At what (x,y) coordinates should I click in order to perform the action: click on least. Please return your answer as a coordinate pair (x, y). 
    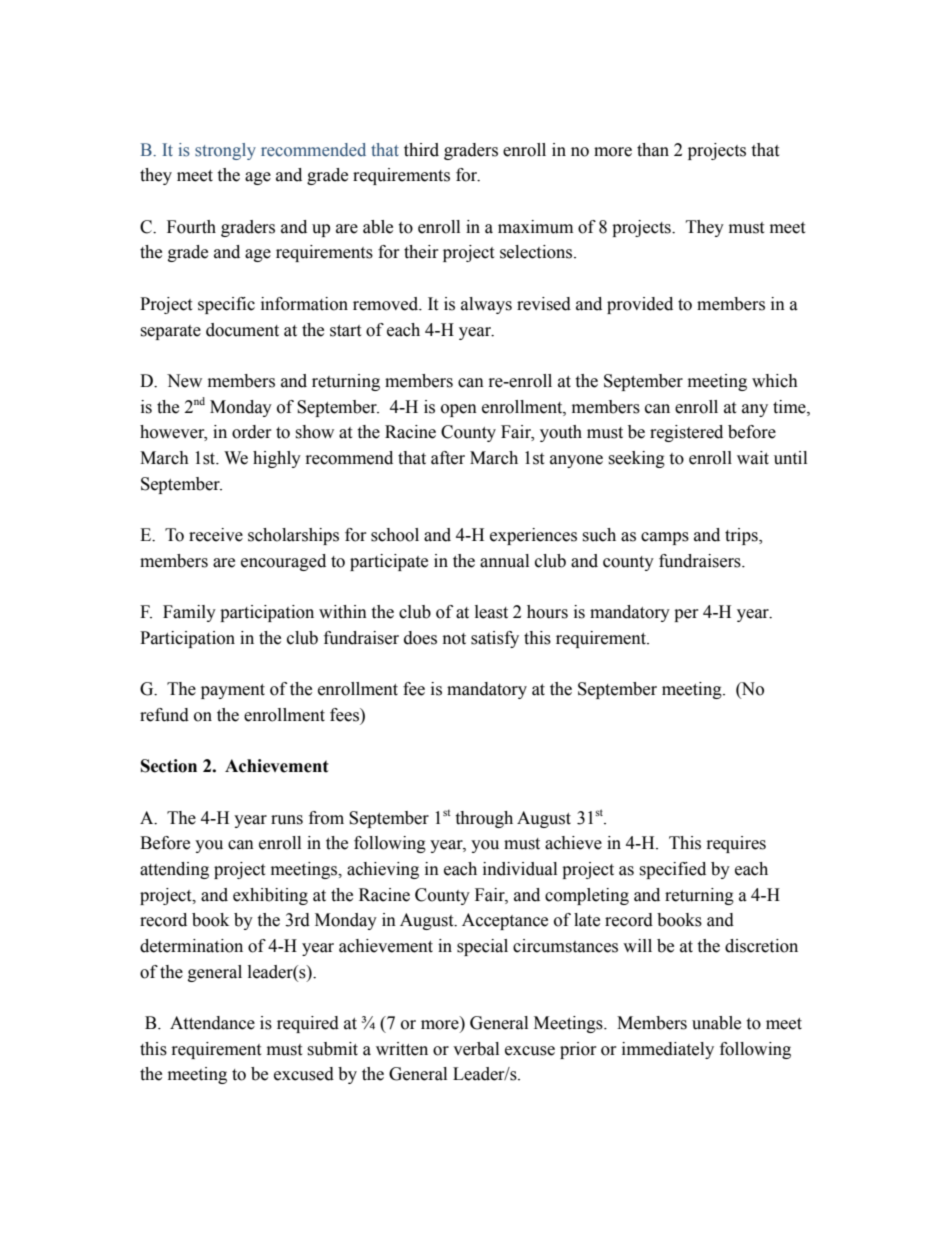
    Looking at the image, I should click on (491, 612).
